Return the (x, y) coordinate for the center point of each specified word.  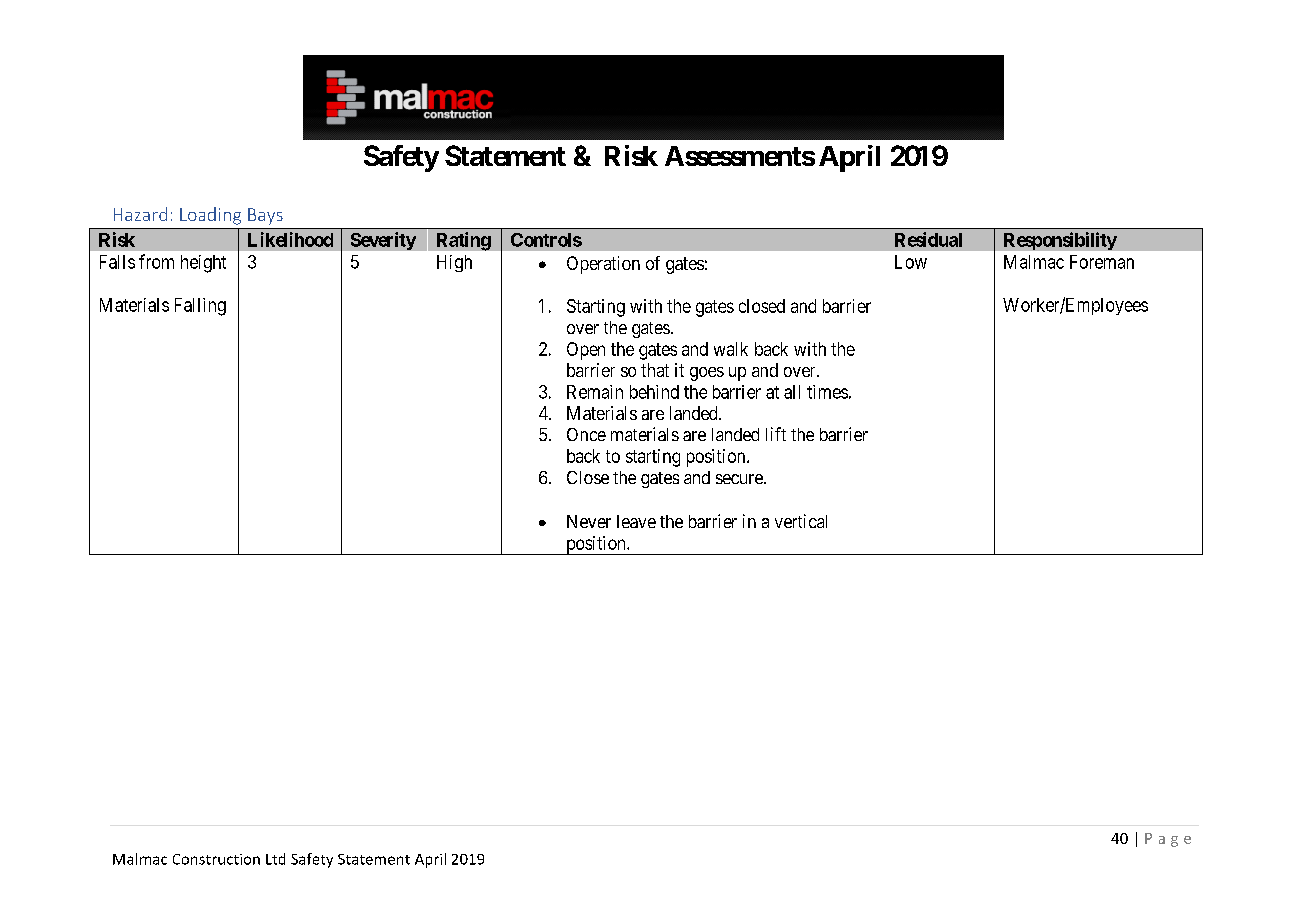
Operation (603, 265)
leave (636, 521)
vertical (801, 521)
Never (589, 521)
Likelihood (290, 239)
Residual (928, 239)
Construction (216, 859)
